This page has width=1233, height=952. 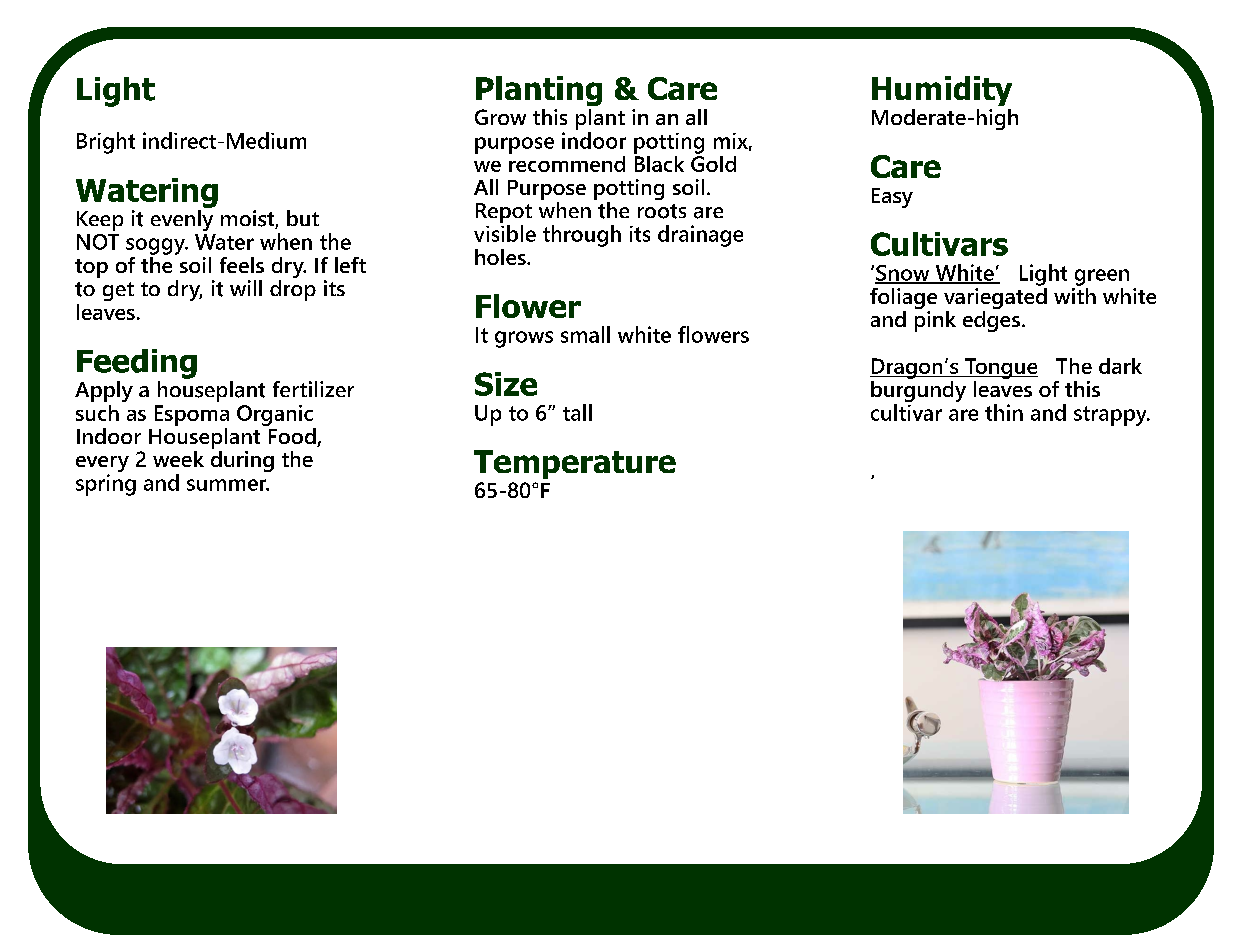 What do you see at coordinates (242, 460) in the page?
I see `during` at bounding box center [242, 460].
